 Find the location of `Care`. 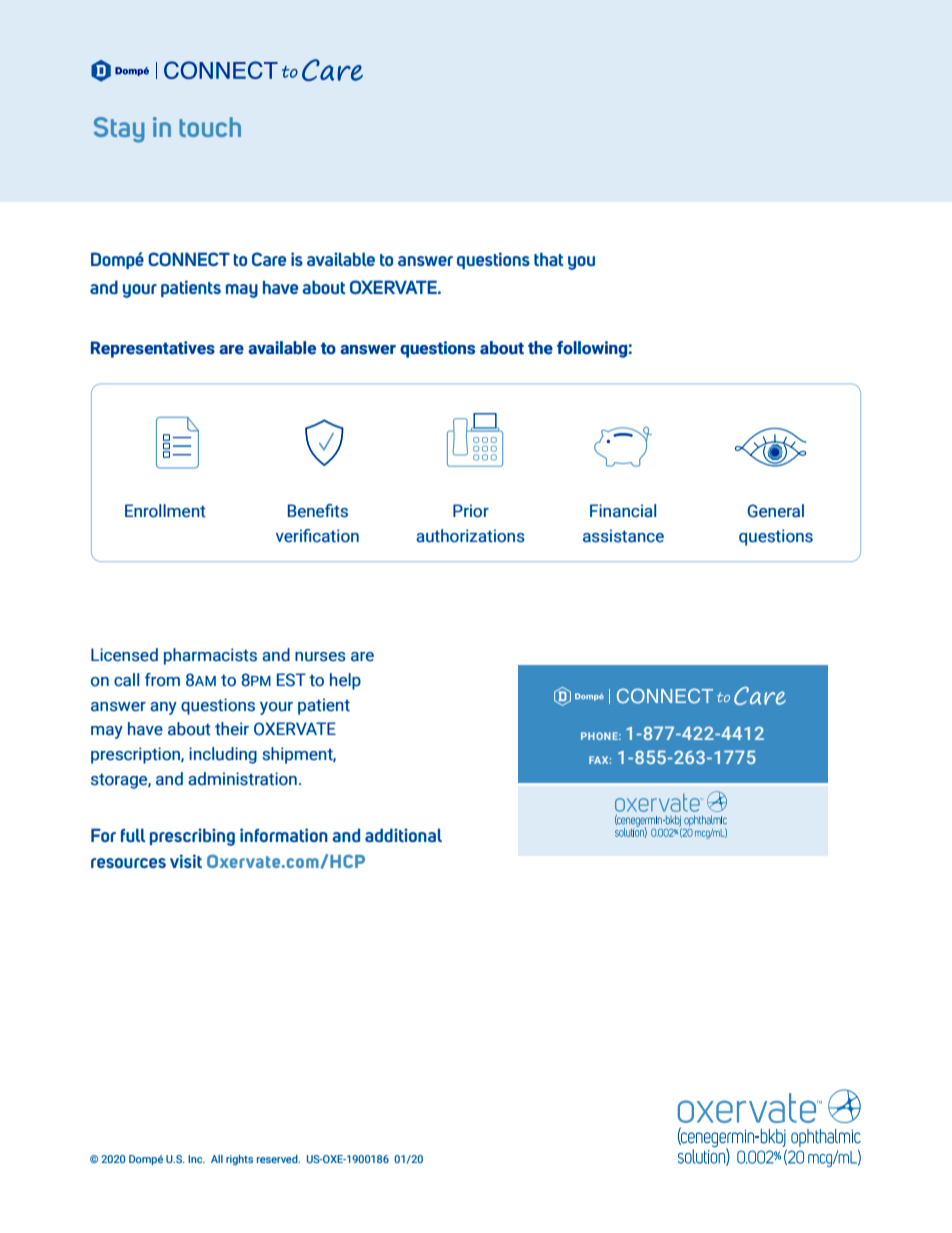

Care is located at coordinates (269, 259).
